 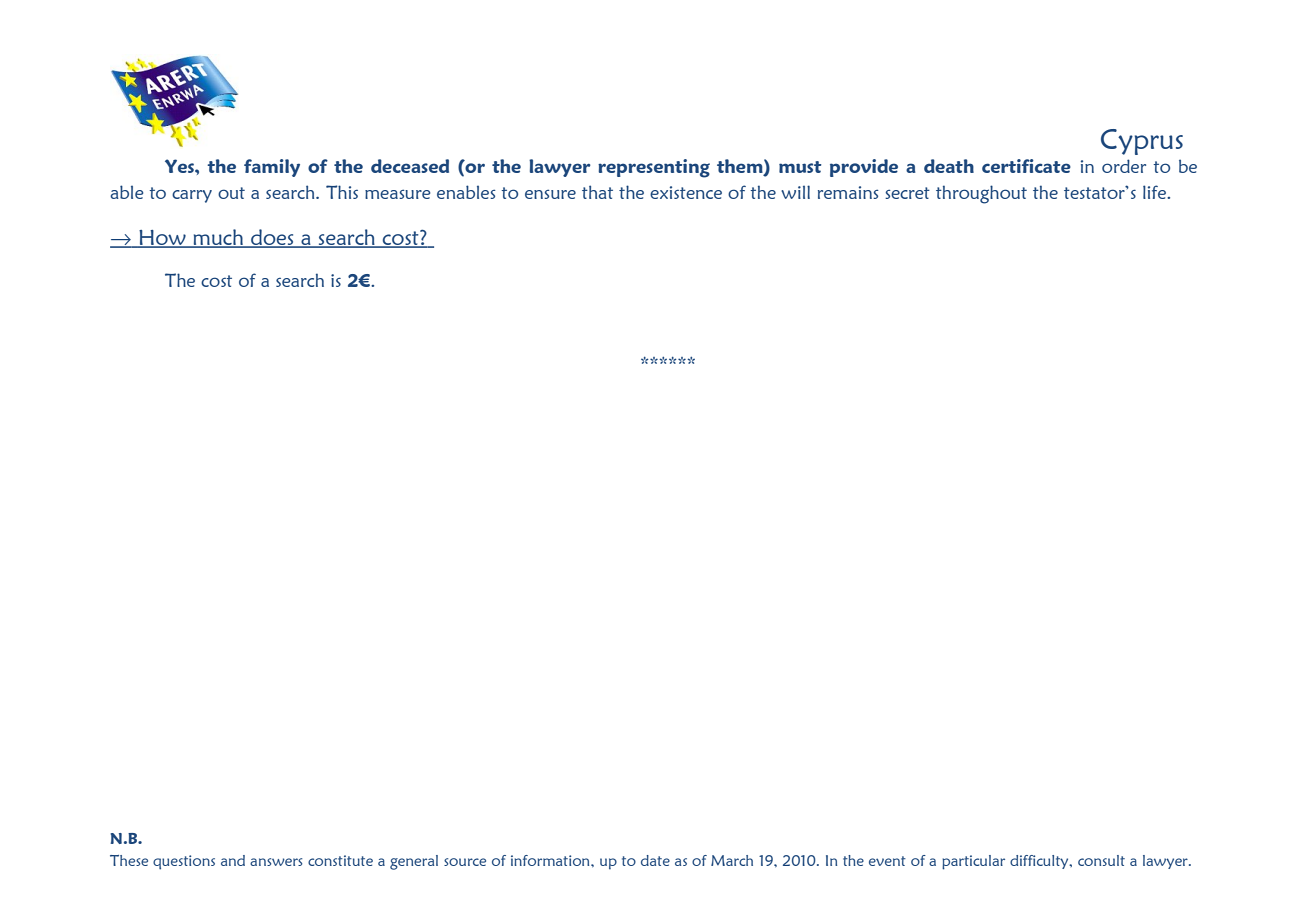 I want to click on difficulty, so click(x=1040, y=862).
